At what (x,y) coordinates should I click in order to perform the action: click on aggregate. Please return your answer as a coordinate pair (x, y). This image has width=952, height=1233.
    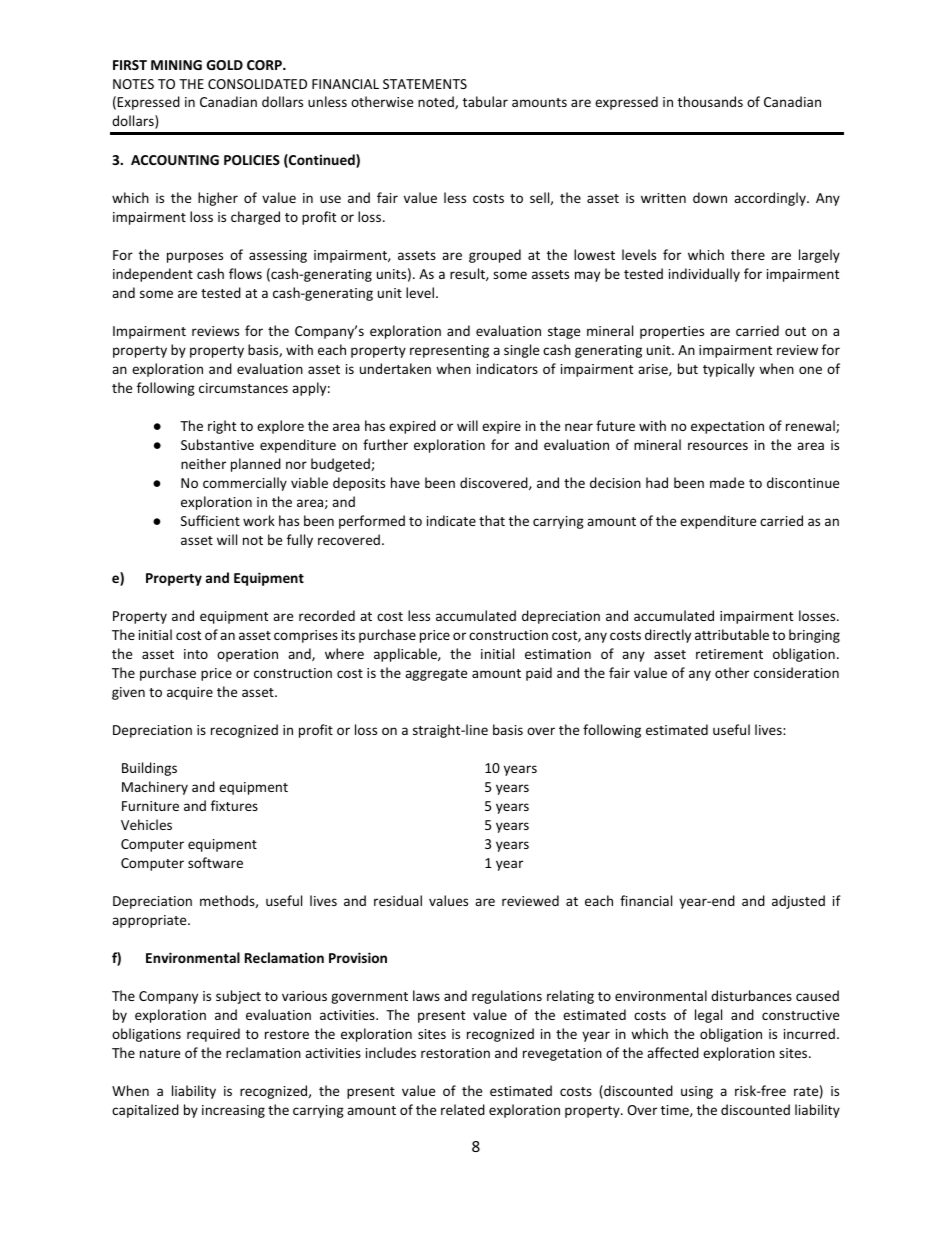
    Looking at the image, I should click on (436, 675).
